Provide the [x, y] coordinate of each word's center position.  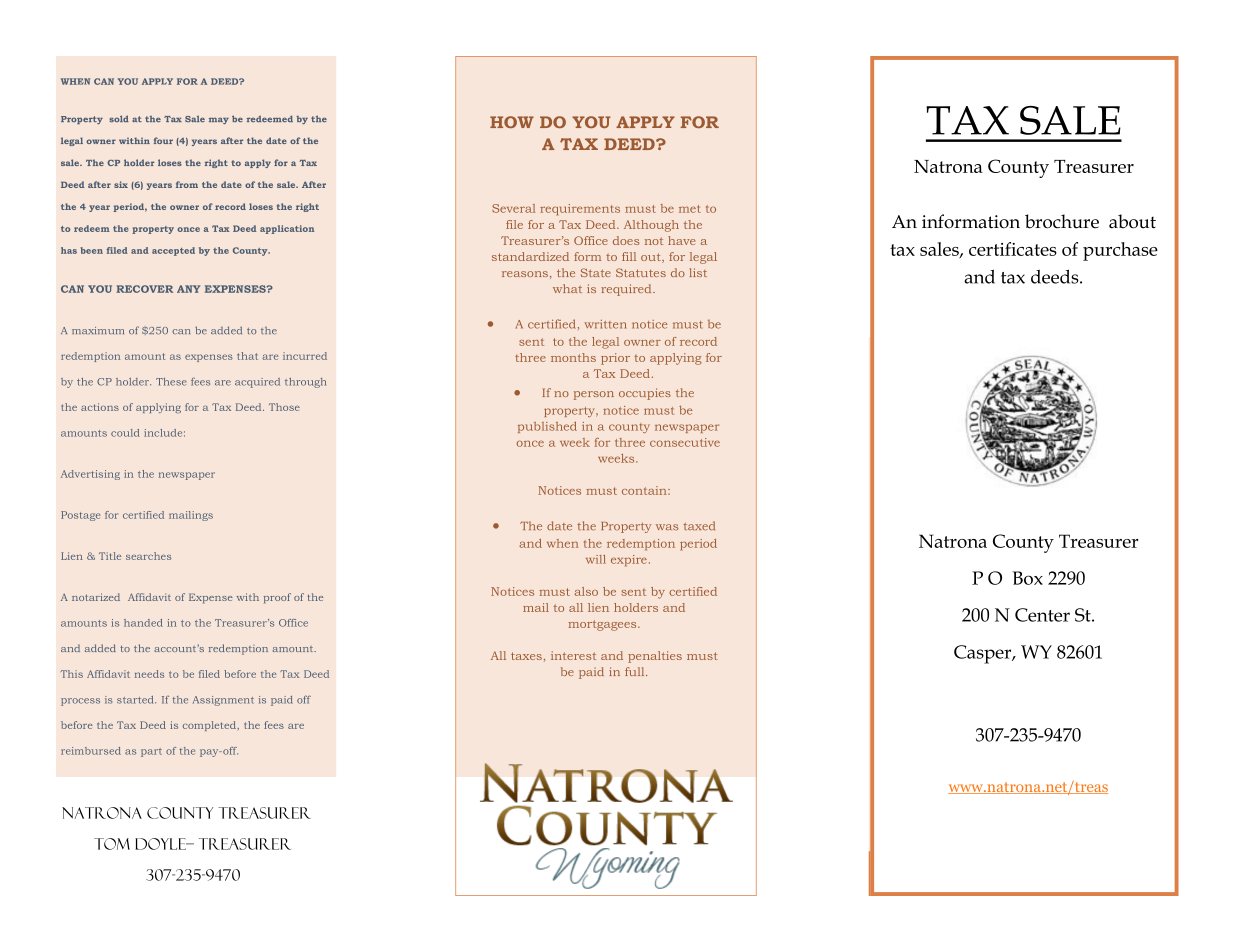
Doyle [161, 844]
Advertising [90, 475]
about [1132, 221]
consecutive [685, 442]
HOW [512, 122]
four [163, 140]
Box [1028, 578]
